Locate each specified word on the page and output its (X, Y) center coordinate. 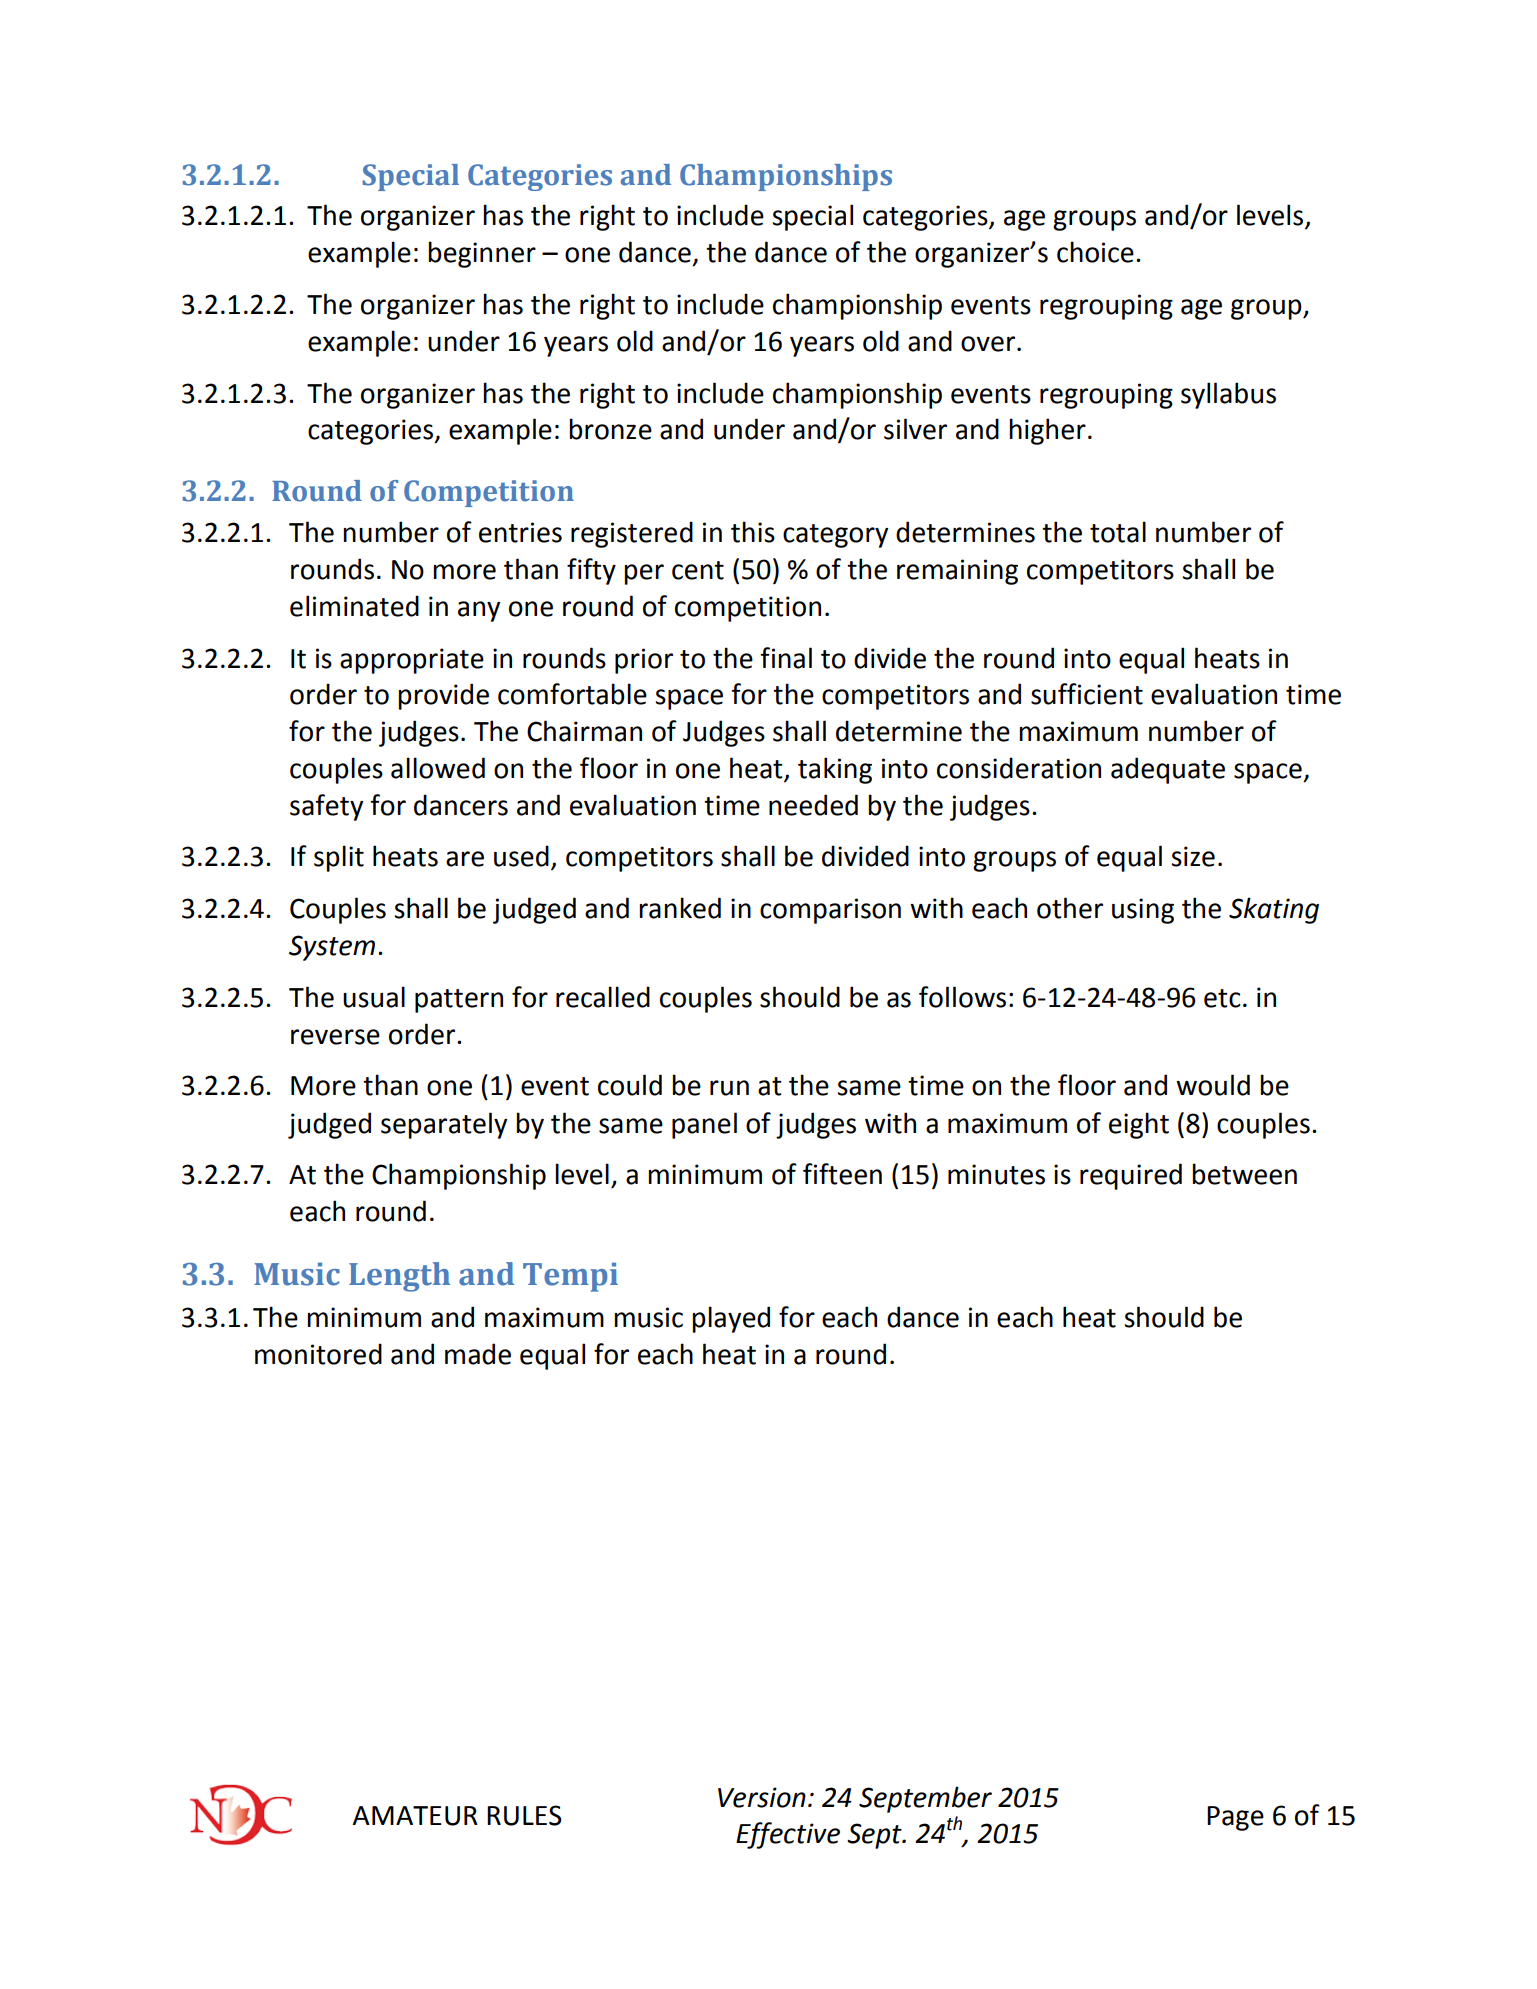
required (1131, 1176)
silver (915, 429)
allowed (438, 768)
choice (1095, 252)
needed (813, 805)
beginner (482, 254)
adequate (1168, 770)
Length (399, 1277)
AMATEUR (415, 1816)
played (731, 1319)
